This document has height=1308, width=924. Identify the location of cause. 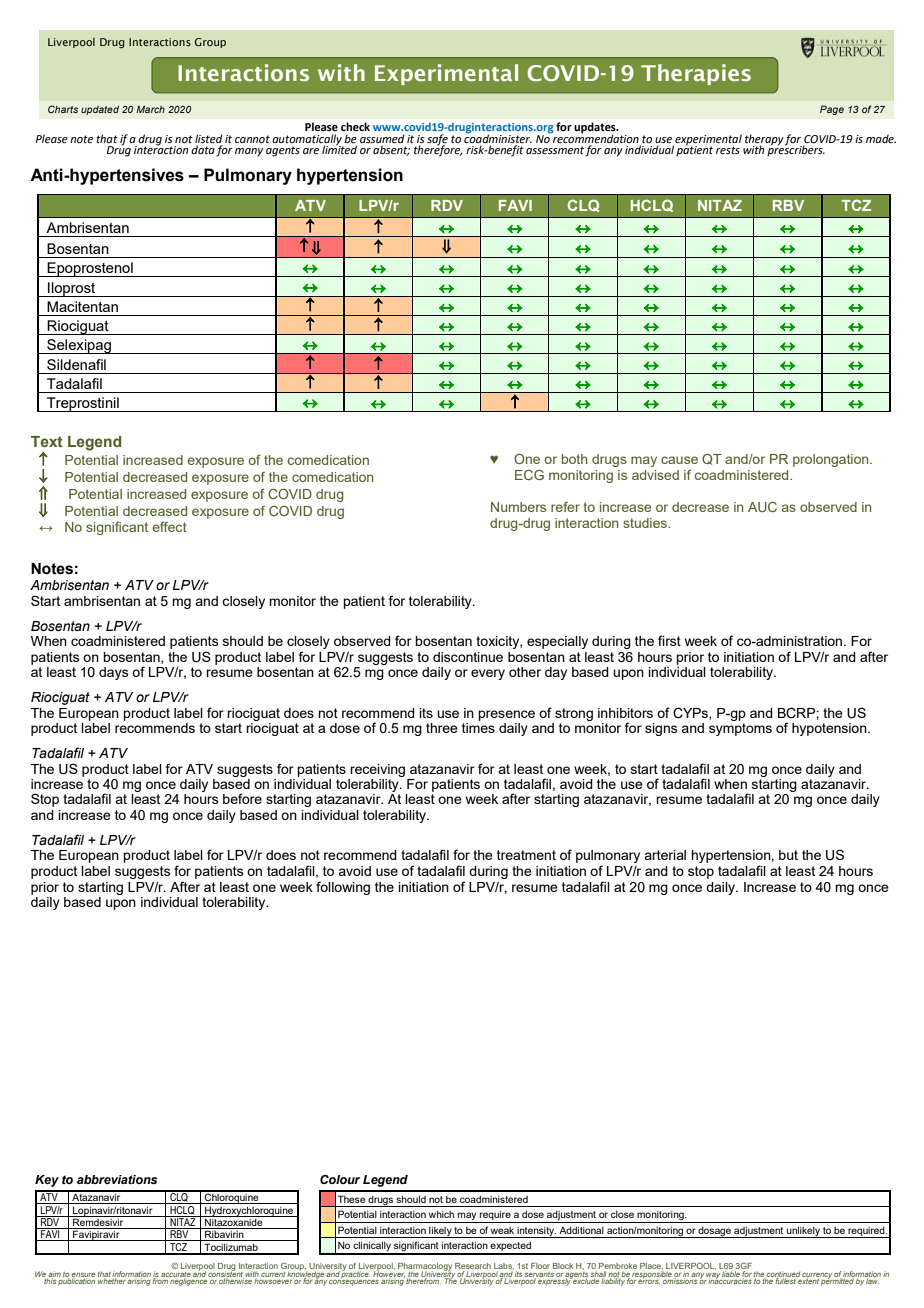
(679, 460).
